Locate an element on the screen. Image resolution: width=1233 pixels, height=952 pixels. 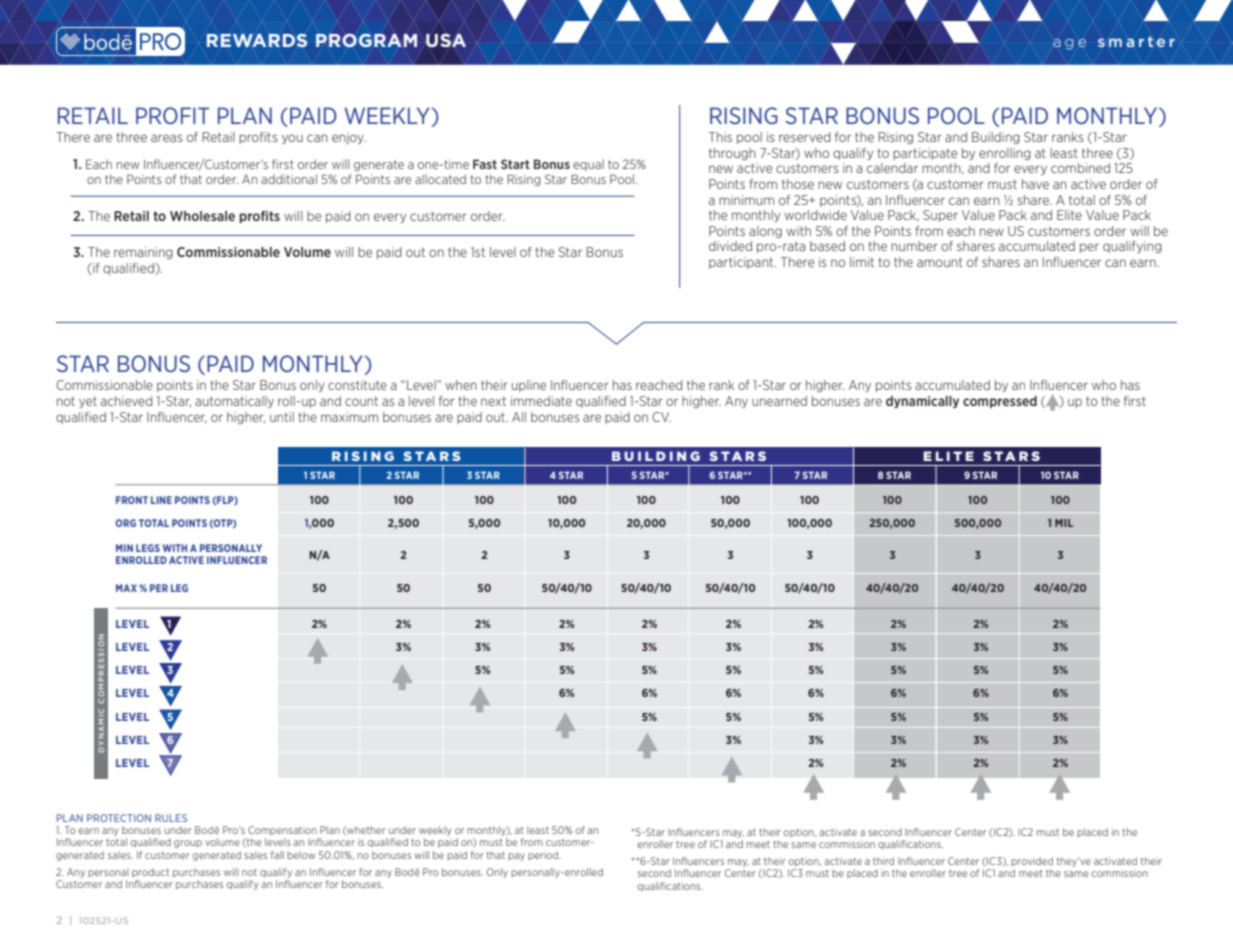
age is located at coordinates (1069, 44).
